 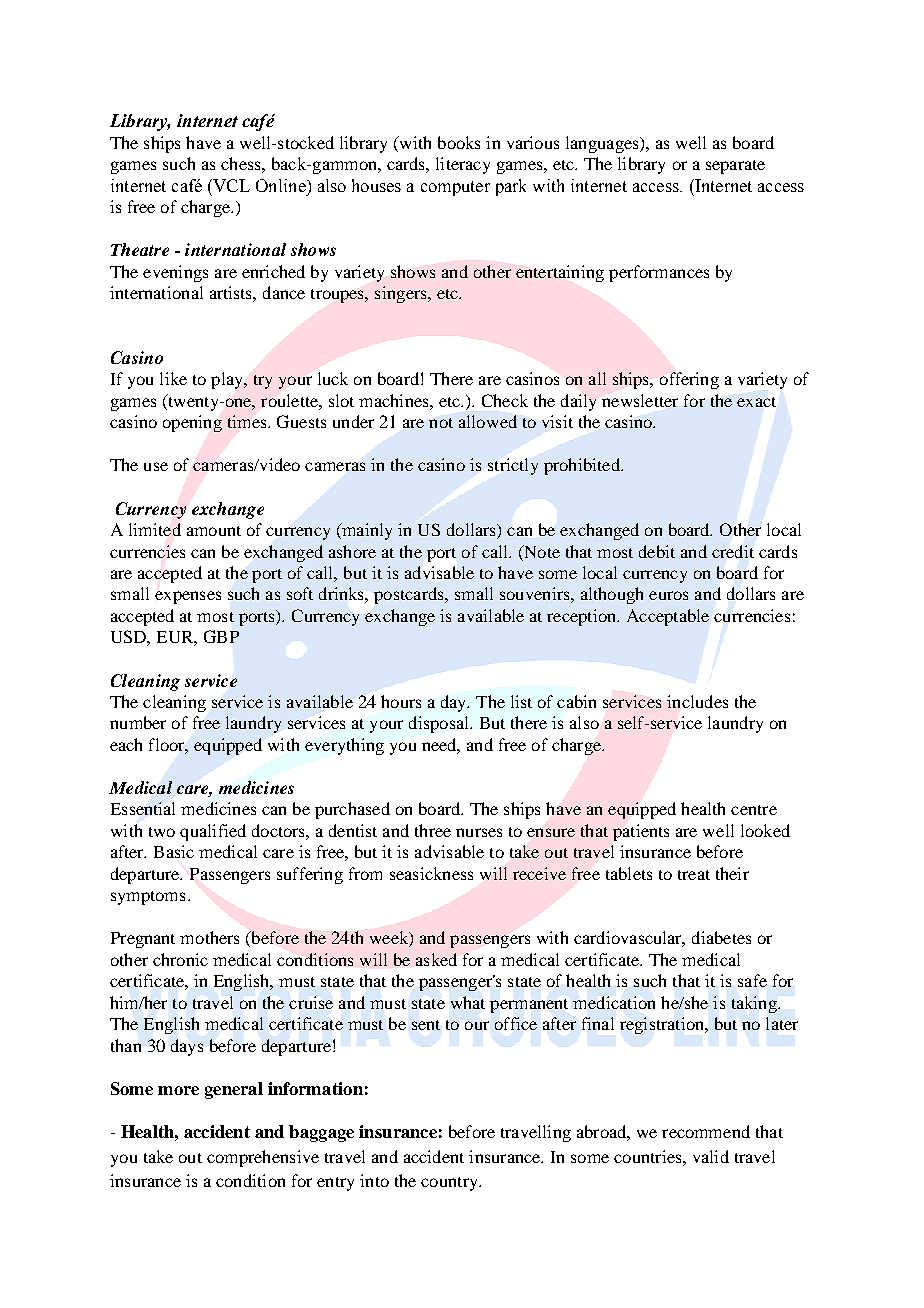 What do you see at coordinates (263, 1158) in the document?
I see `comprehensive` at bounding box center [263, 1158].
